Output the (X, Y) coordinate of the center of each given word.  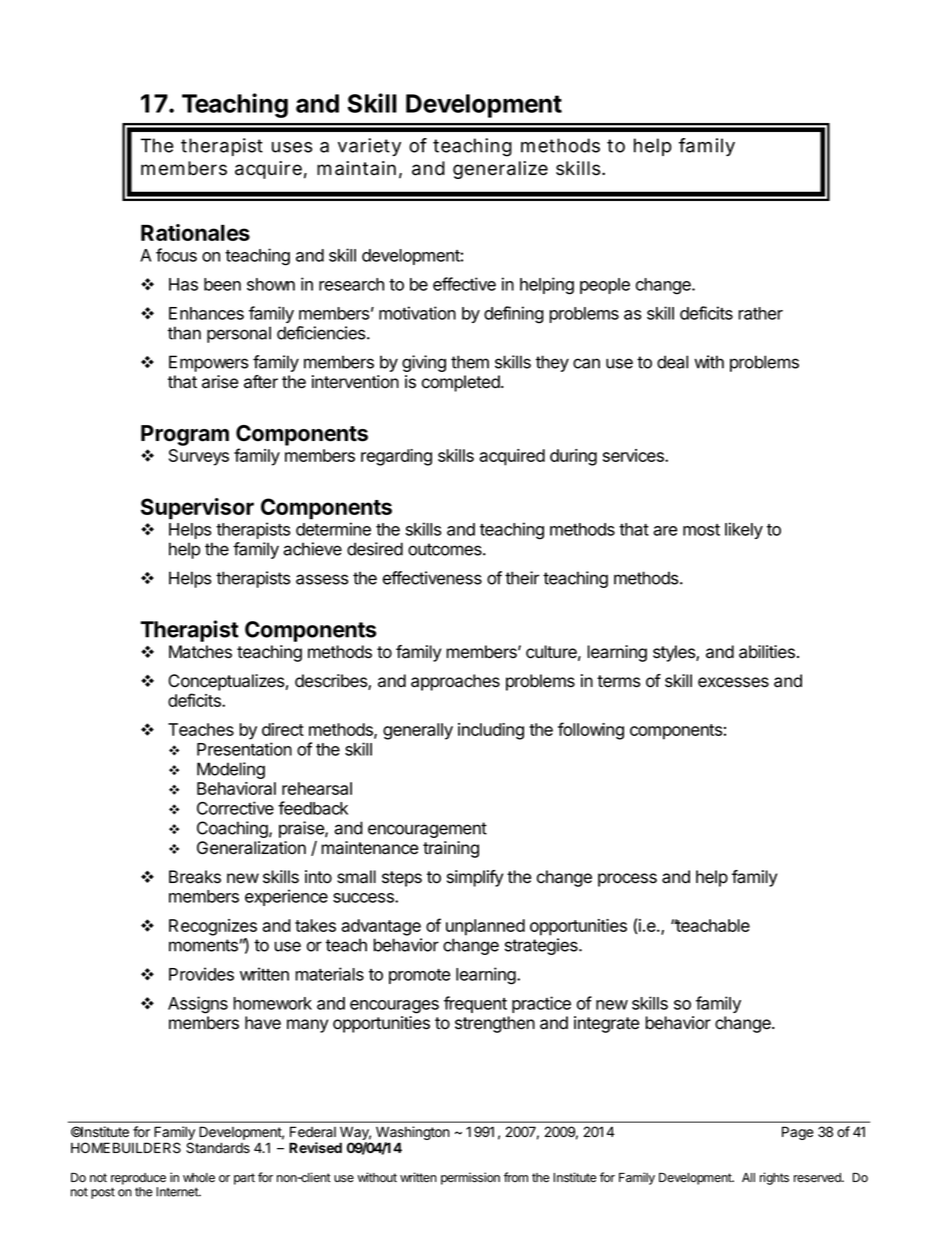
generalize (500, 170)
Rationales (195, 232)
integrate (606, 1024)
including (491, 731)
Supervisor (197, 509)
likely (744, 530)
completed (462, 383)
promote (420, 976)
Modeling (231, 770)
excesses (733, 682)
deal (672, 362)
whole (199, 1178)
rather (760, 313)
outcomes (446, 549)
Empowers (209, 363)
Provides (201, 974)
